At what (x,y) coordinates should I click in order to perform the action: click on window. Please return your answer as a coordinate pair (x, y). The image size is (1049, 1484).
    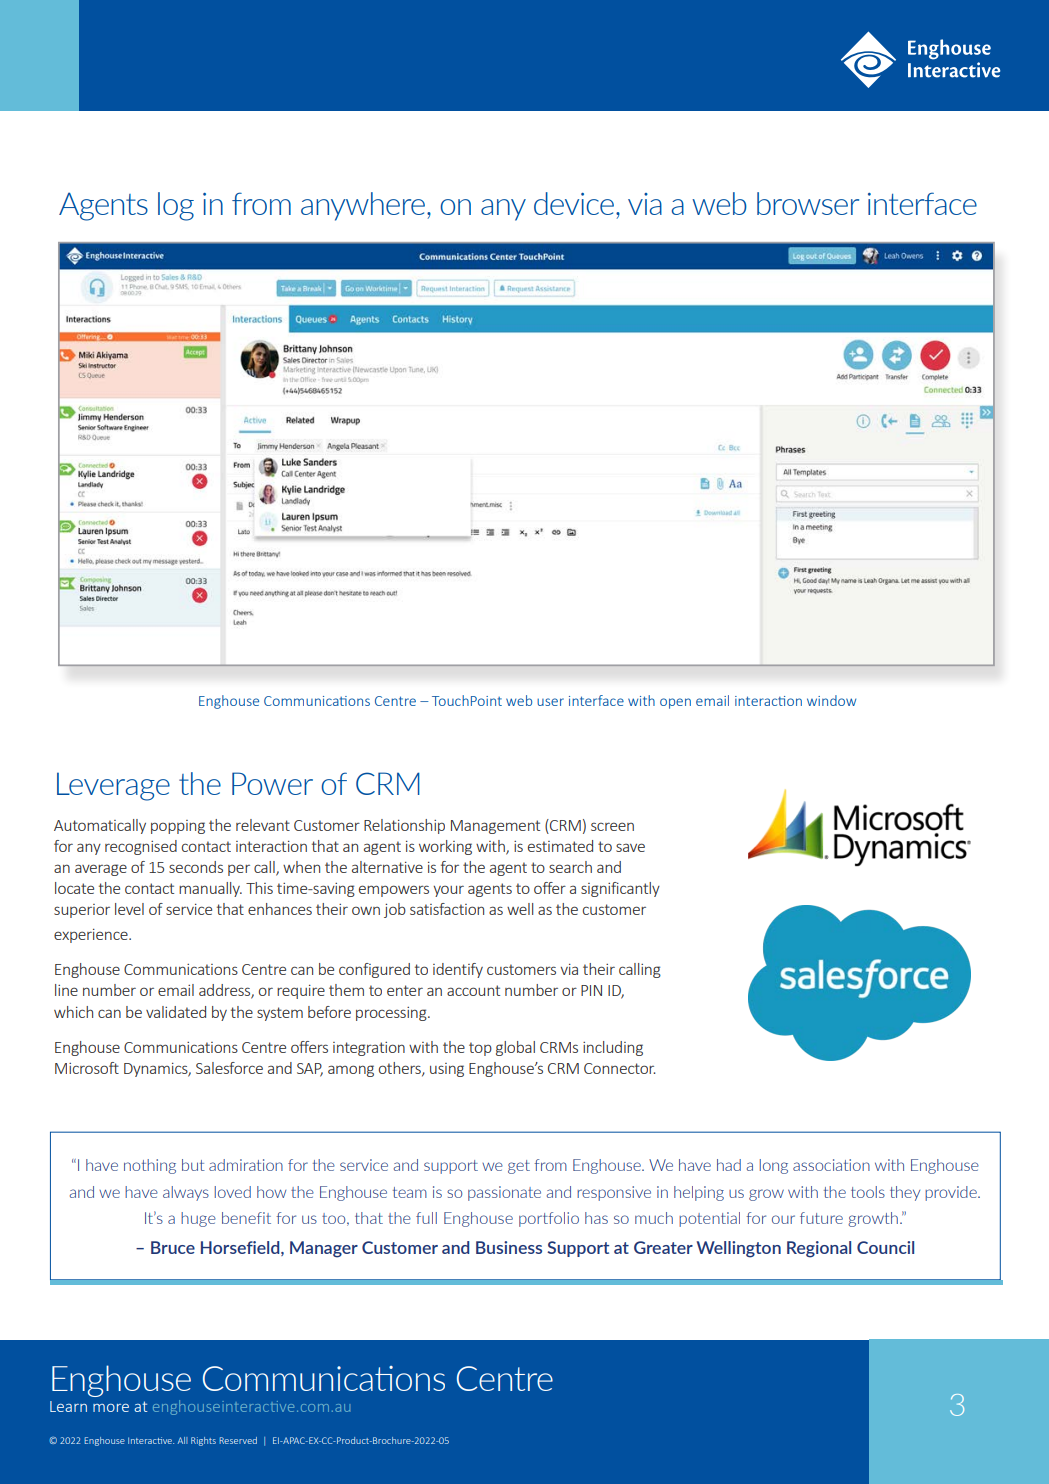
    Looking at the image, I should click on (831, 700).
